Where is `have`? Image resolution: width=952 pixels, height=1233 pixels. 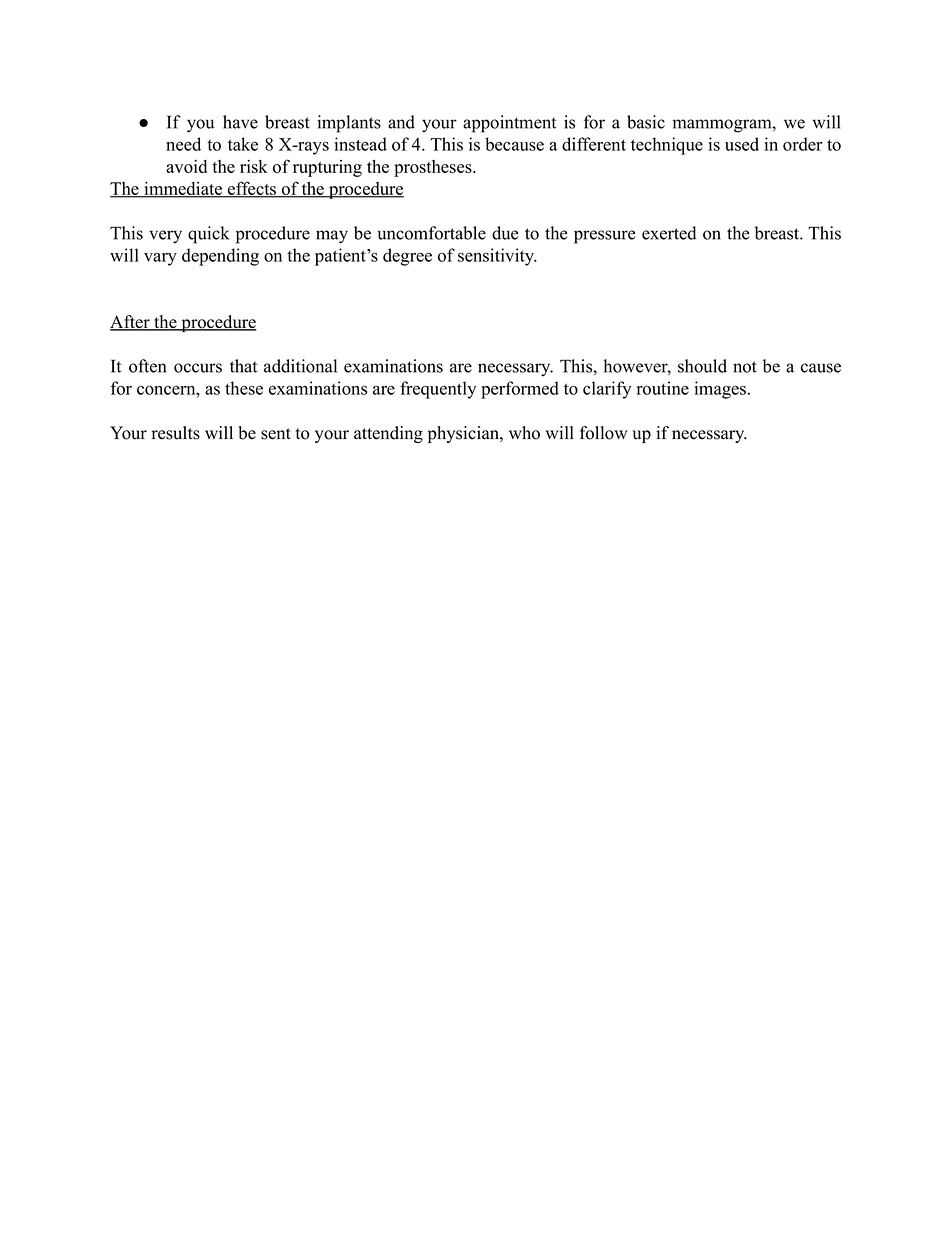
have is located at coordinates (240, 122).
